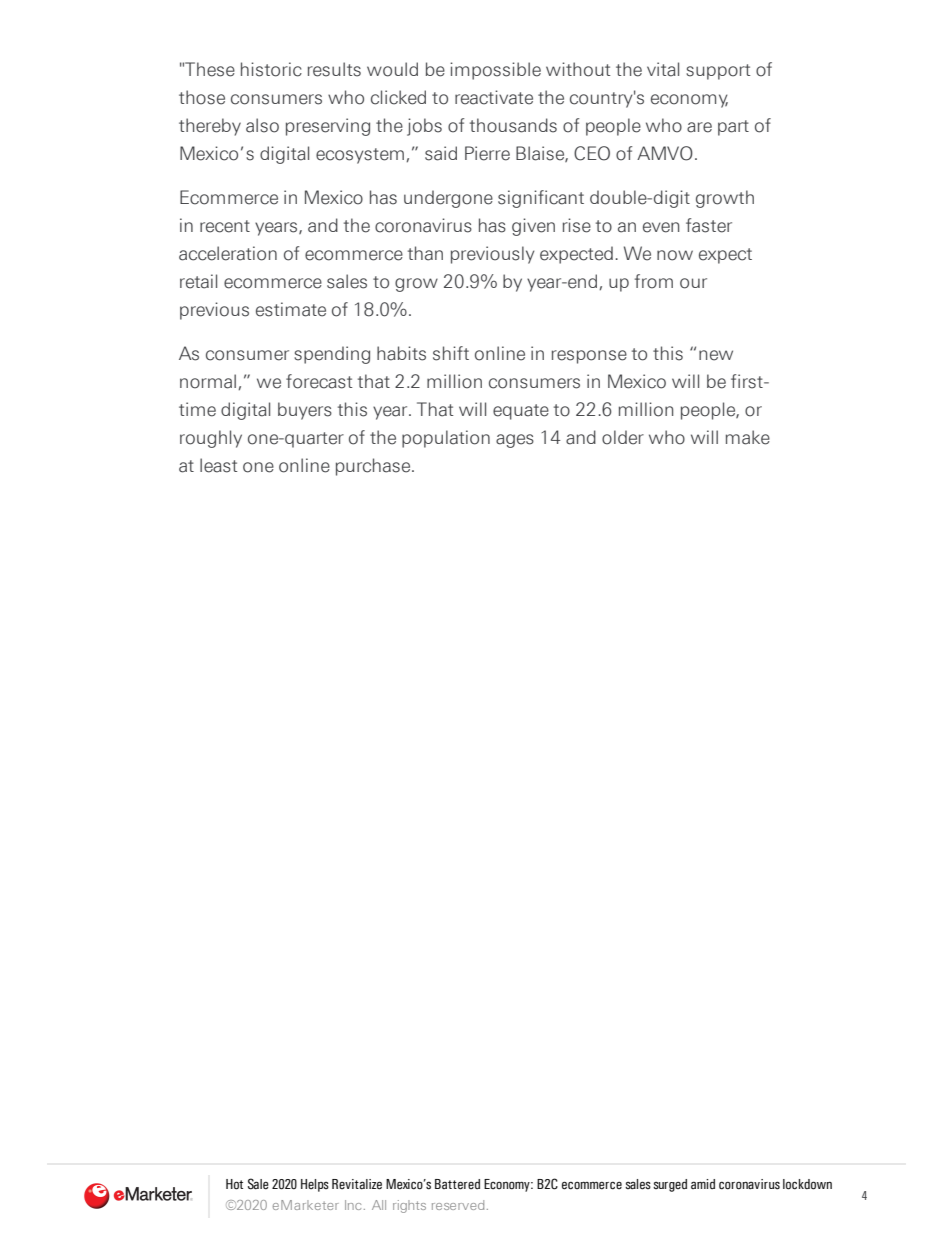 The width and height of the screenshot is (952, 1233). What do you see at coordinates (446, 439) in the screenshot?
I see `population` at bounding box center [446, 439].
